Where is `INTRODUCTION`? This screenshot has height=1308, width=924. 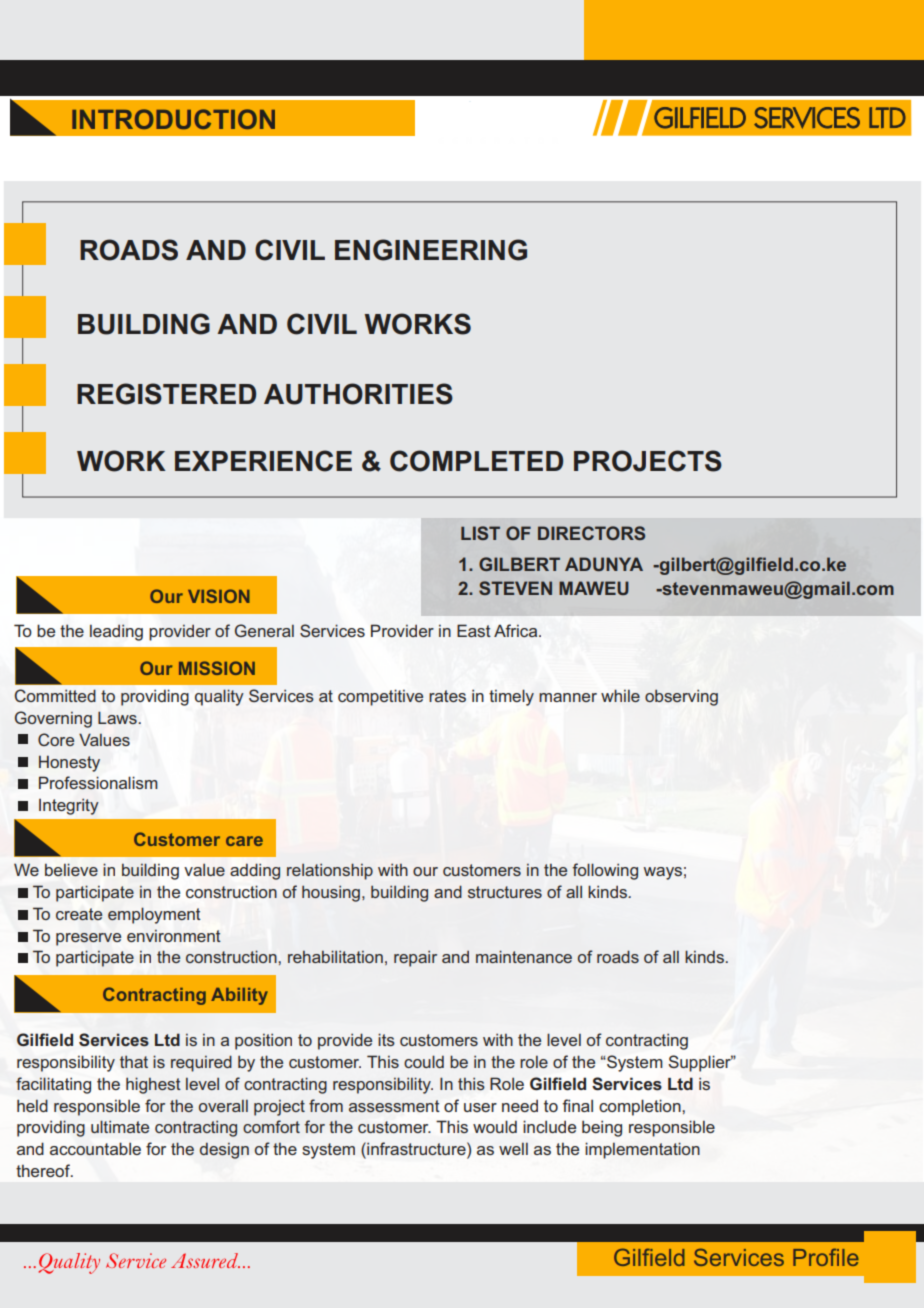 INTRODUCTION is located at coordinates (173, 119).
